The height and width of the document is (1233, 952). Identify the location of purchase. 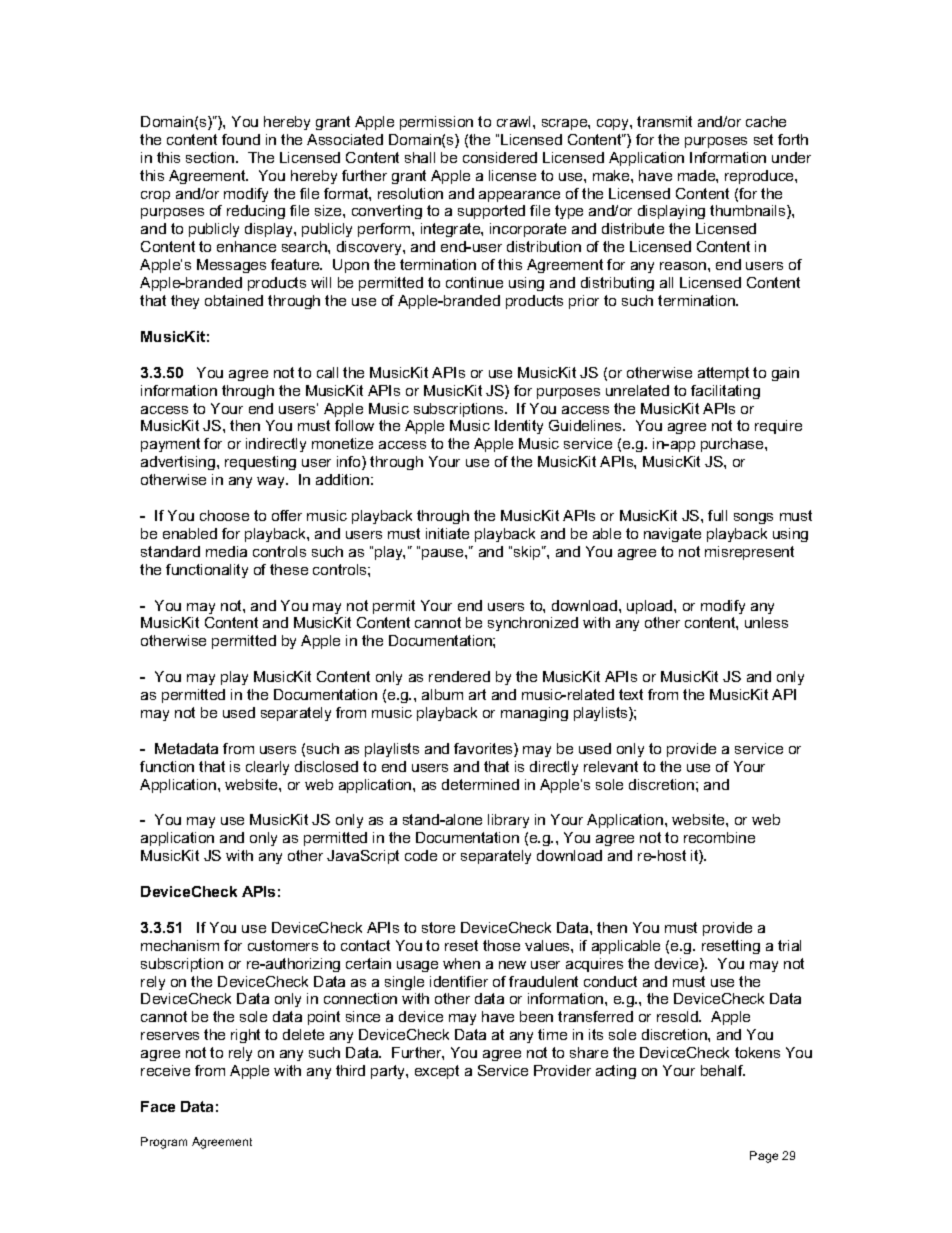
(733, 445).
